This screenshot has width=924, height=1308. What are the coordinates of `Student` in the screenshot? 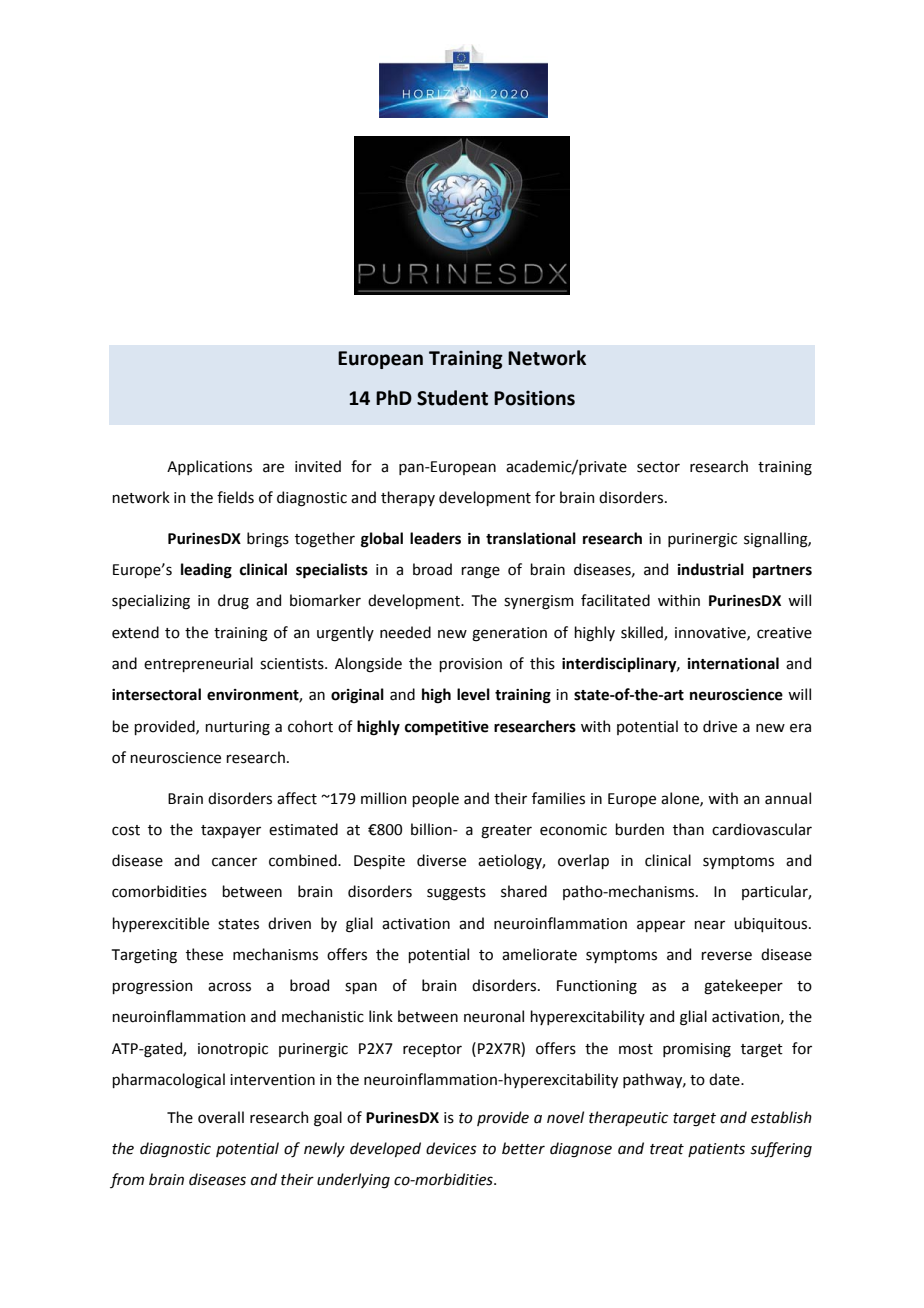 It's located at (452, 398).
